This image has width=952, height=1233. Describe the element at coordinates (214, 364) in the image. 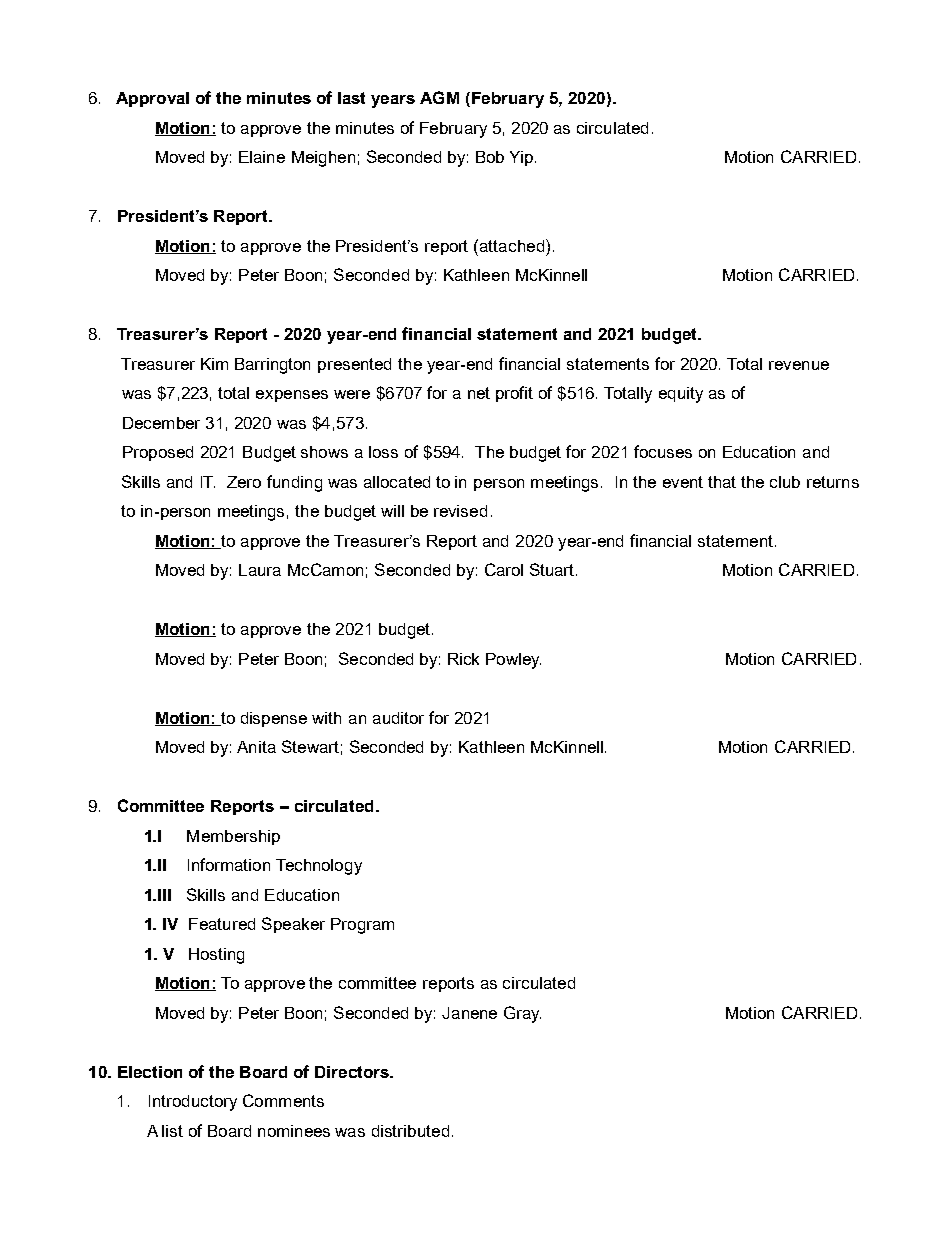

I see `Kim` at that location.
